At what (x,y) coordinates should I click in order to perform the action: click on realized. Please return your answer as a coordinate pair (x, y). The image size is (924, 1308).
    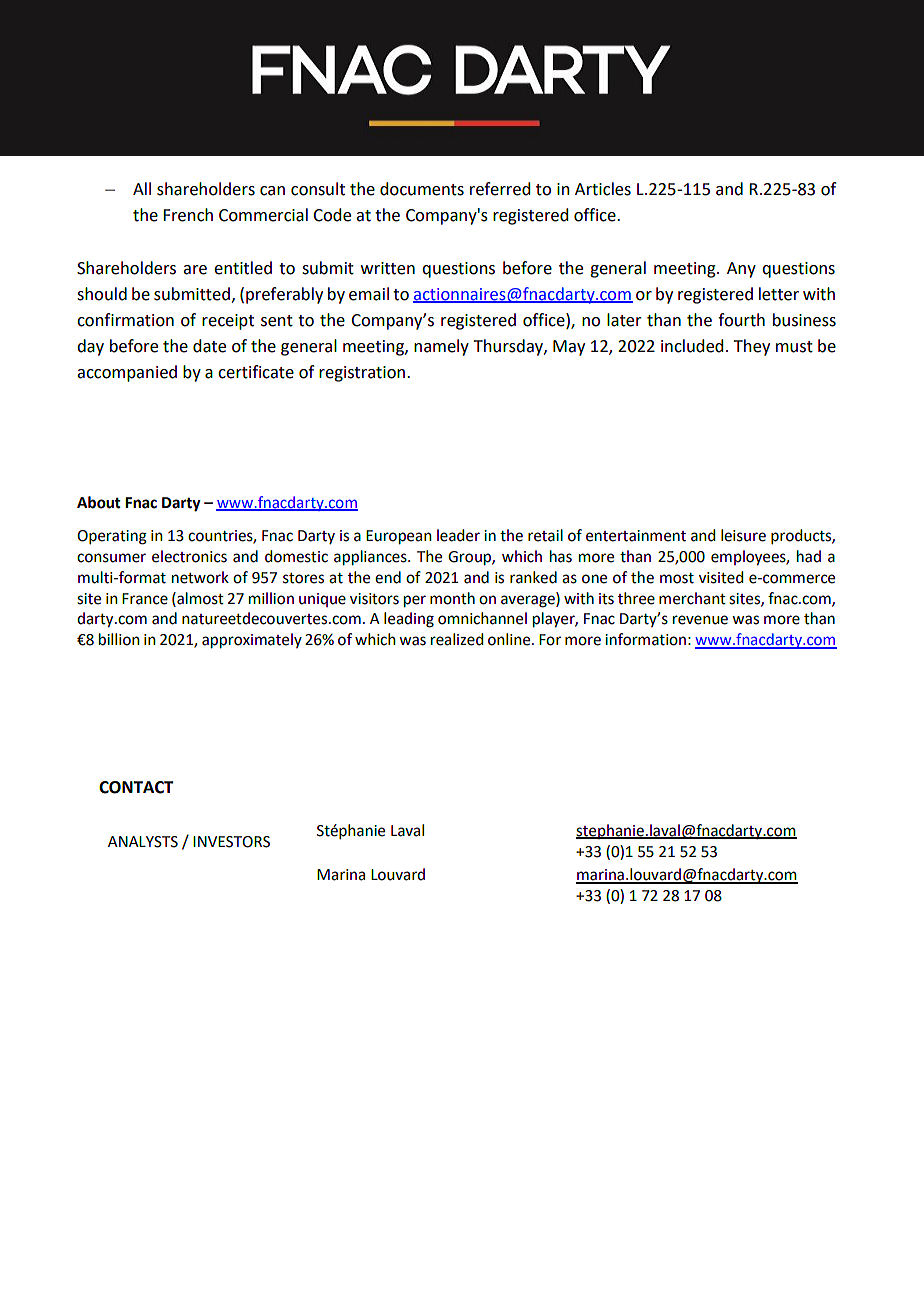
    Looking at the image, I should click on (457, 639).
